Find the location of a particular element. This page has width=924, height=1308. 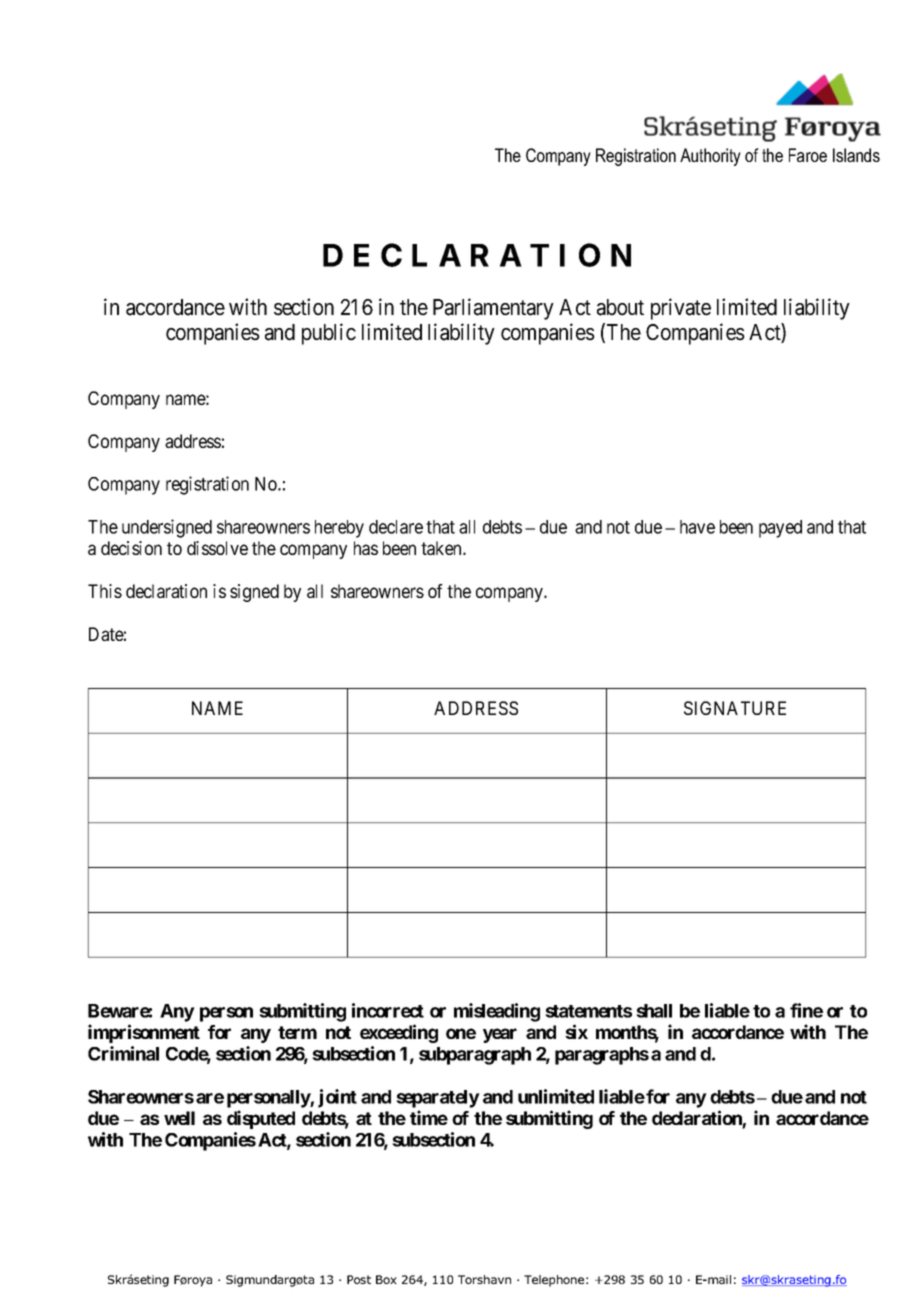

public is located at coordinates (329, 334).
